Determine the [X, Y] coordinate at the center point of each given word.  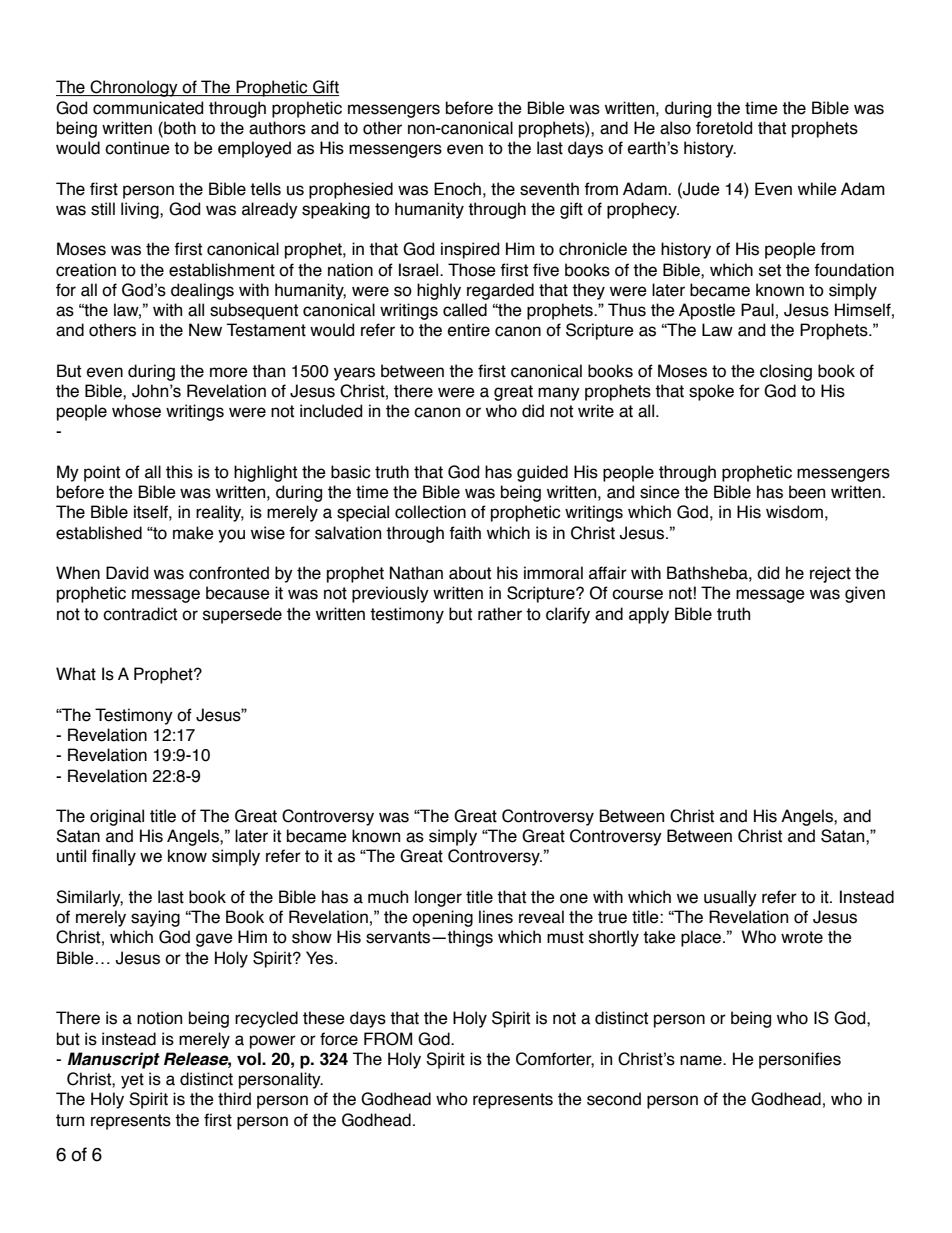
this [179, 472]
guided [542, 473]
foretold [724, 128]
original [117, 817]
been [807, 492]
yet [132, 1081]
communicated [148, 108]
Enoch [457, 189]
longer [438, 898]
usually [730, 898]
